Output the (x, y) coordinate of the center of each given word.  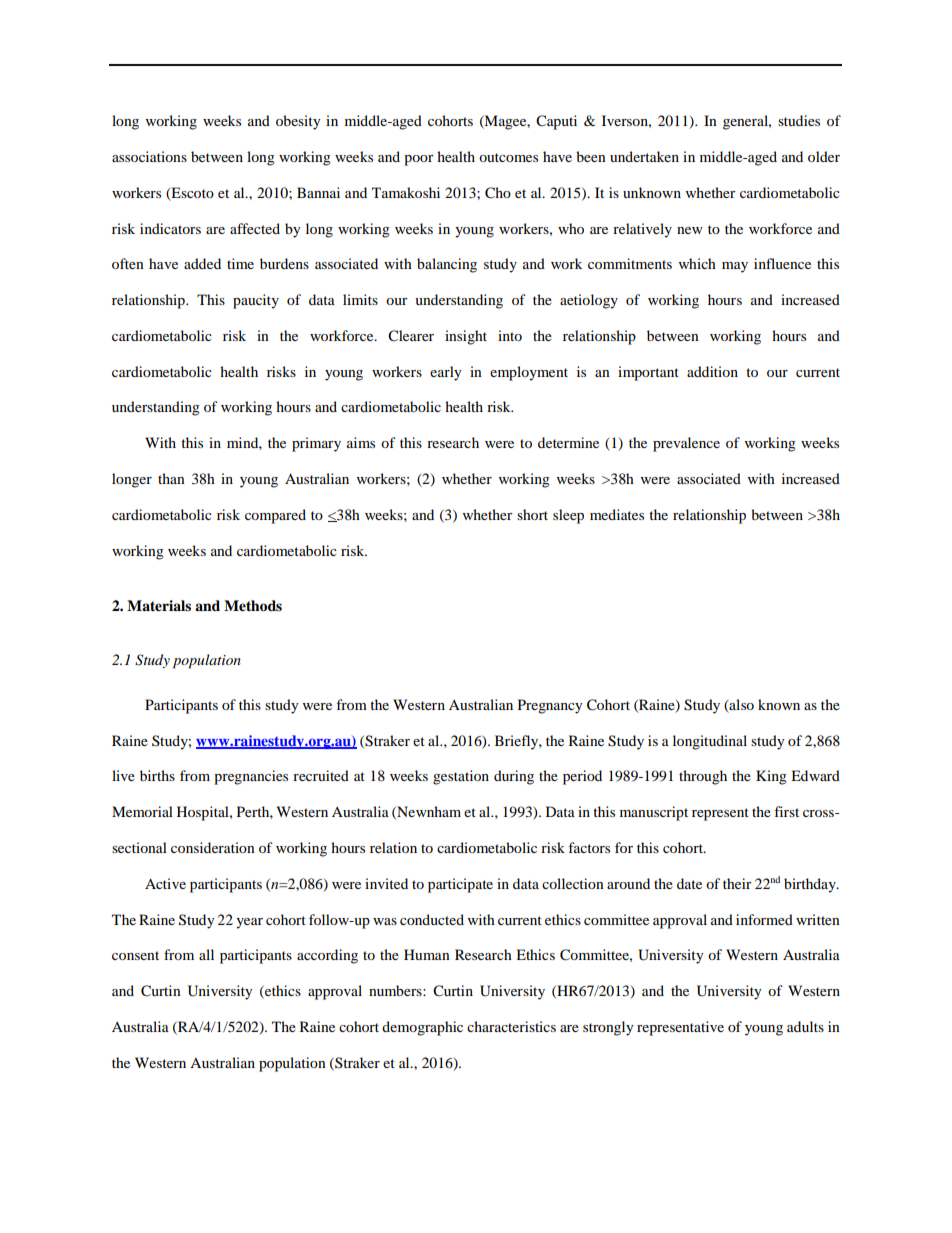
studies (799, 120)
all (206, 954)
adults (805, 1026)
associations (149, 156)
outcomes (508, 157)
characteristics (511, 1026)
